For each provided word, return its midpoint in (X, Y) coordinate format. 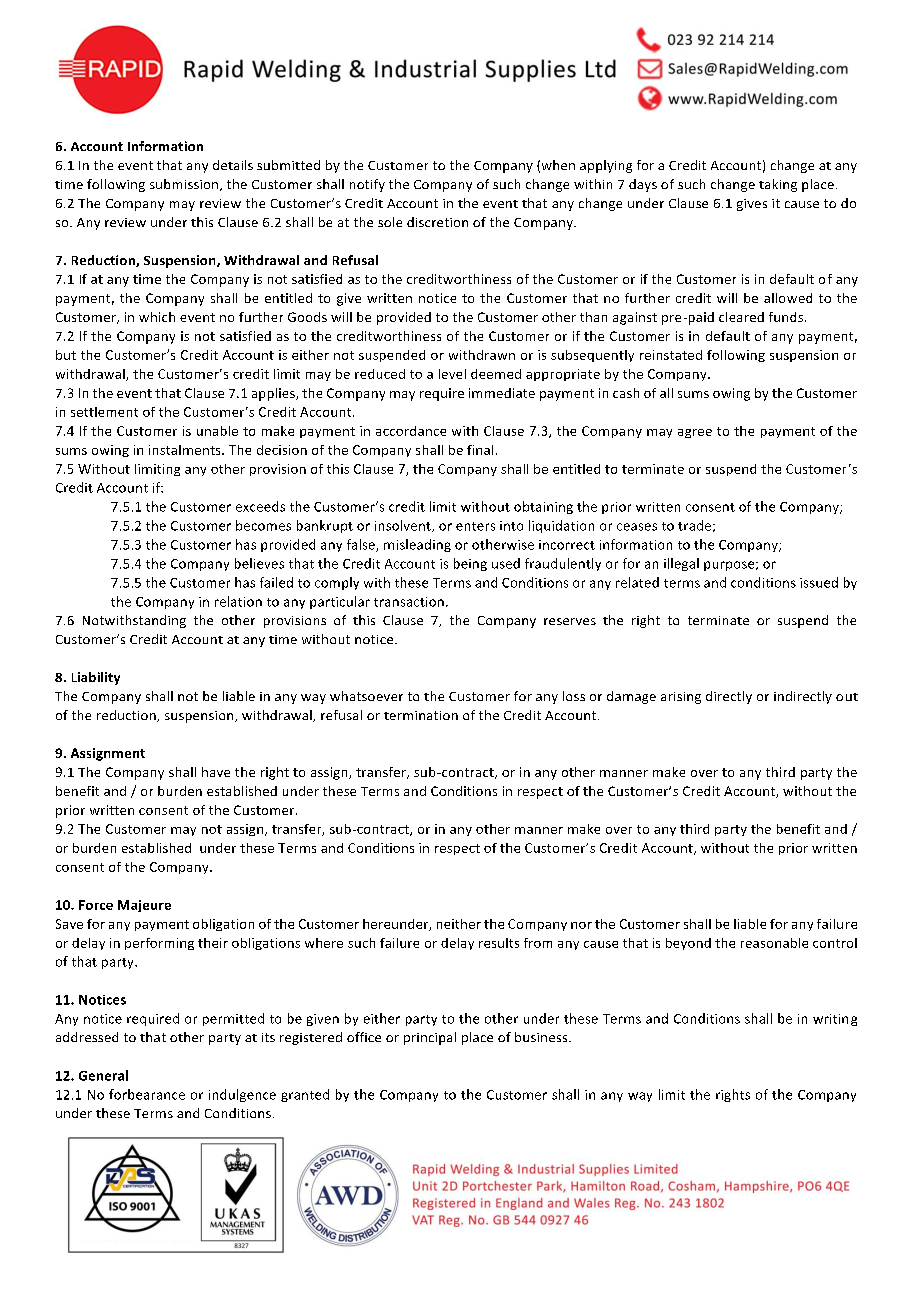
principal (430, 1038)
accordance (411, 431)
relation (238, 601)
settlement (104, 412)
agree (695, 433)
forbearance (147, 1094)
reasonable (774, 943)
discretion (437, 222)
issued (819, 582)
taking (778, 185)
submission (185, 185)
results (499, 943)
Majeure (144, 906)
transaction (409, 602)
